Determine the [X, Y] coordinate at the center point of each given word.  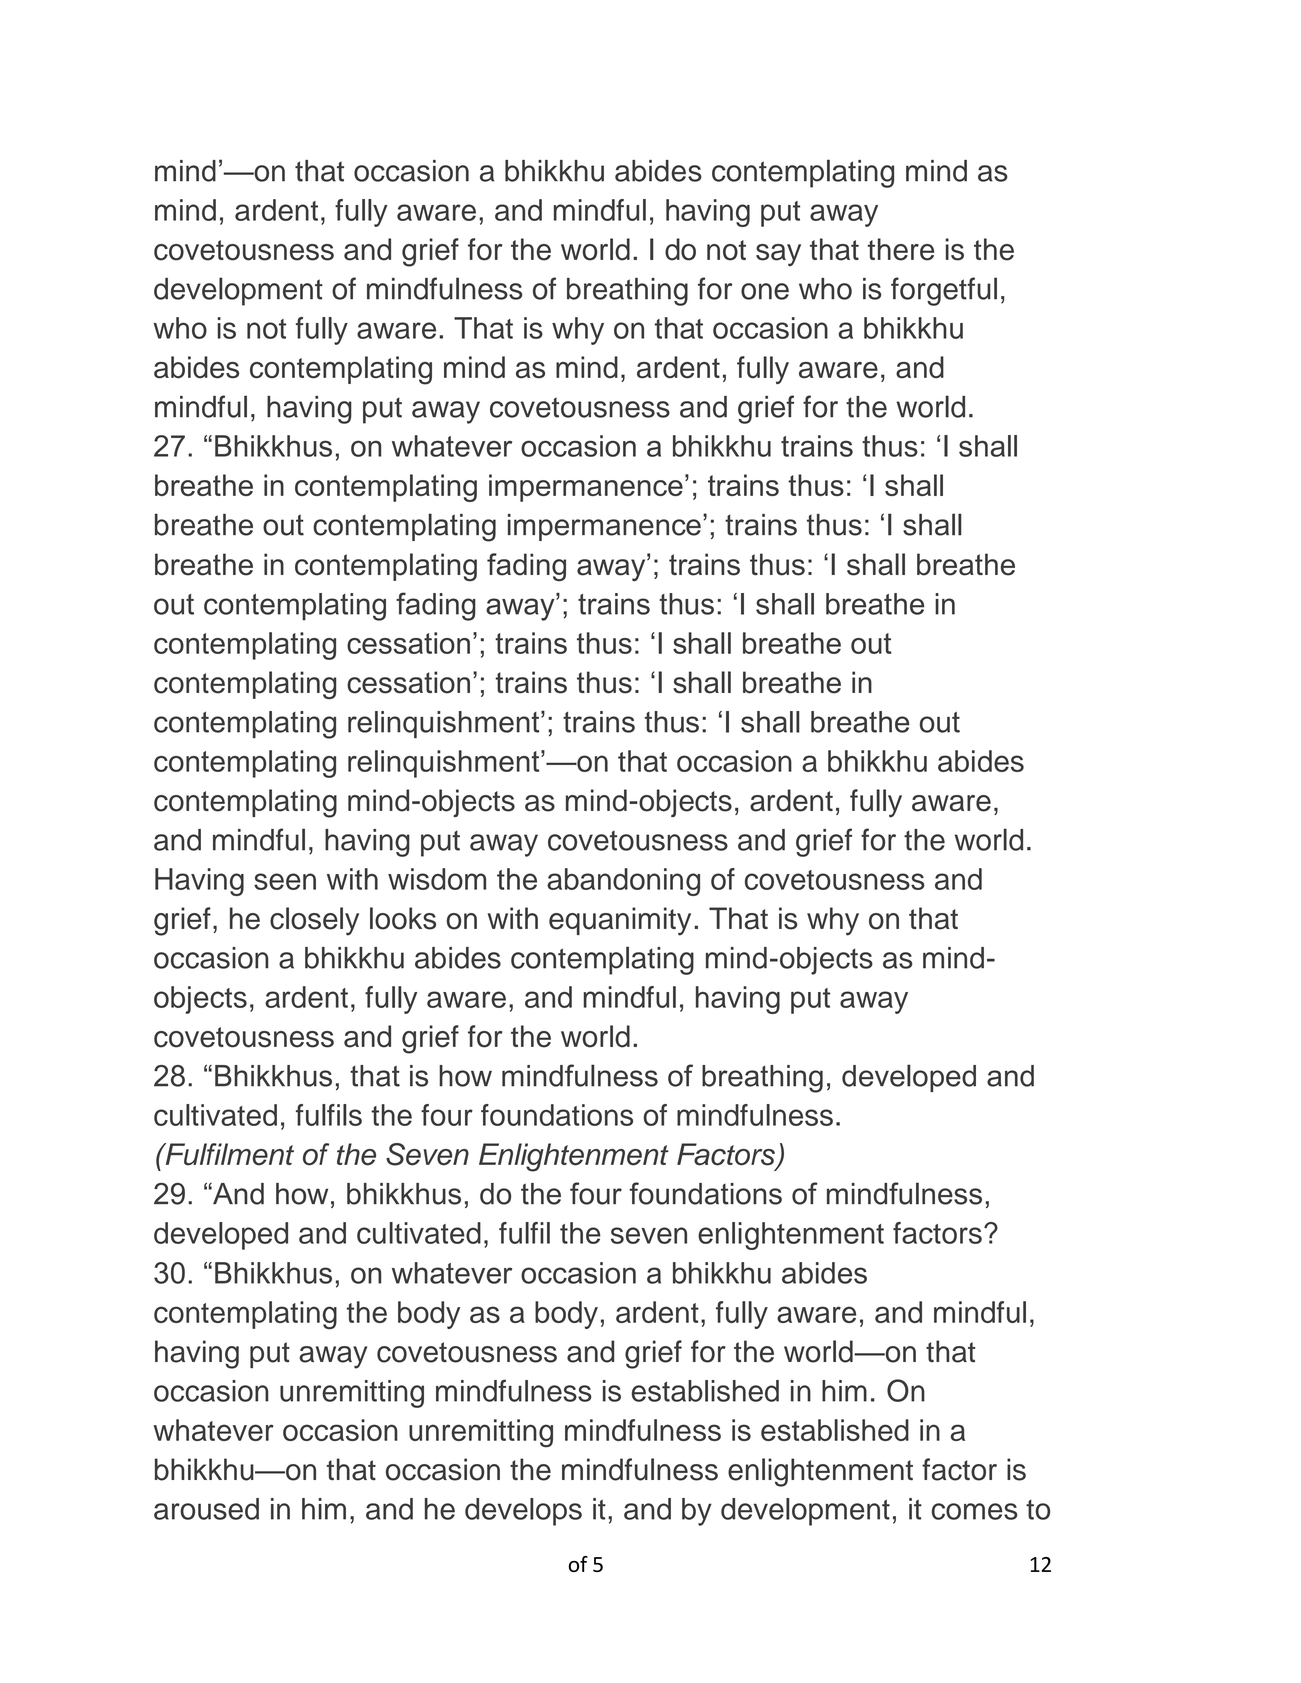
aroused [206, 1509]
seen [285, 881]
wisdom [437, 879]
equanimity [620, 921]
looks [403, 918]
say [778, 255]
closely [314, 921]
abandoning [623, 882]
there [901, 249]
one [765, 291]
